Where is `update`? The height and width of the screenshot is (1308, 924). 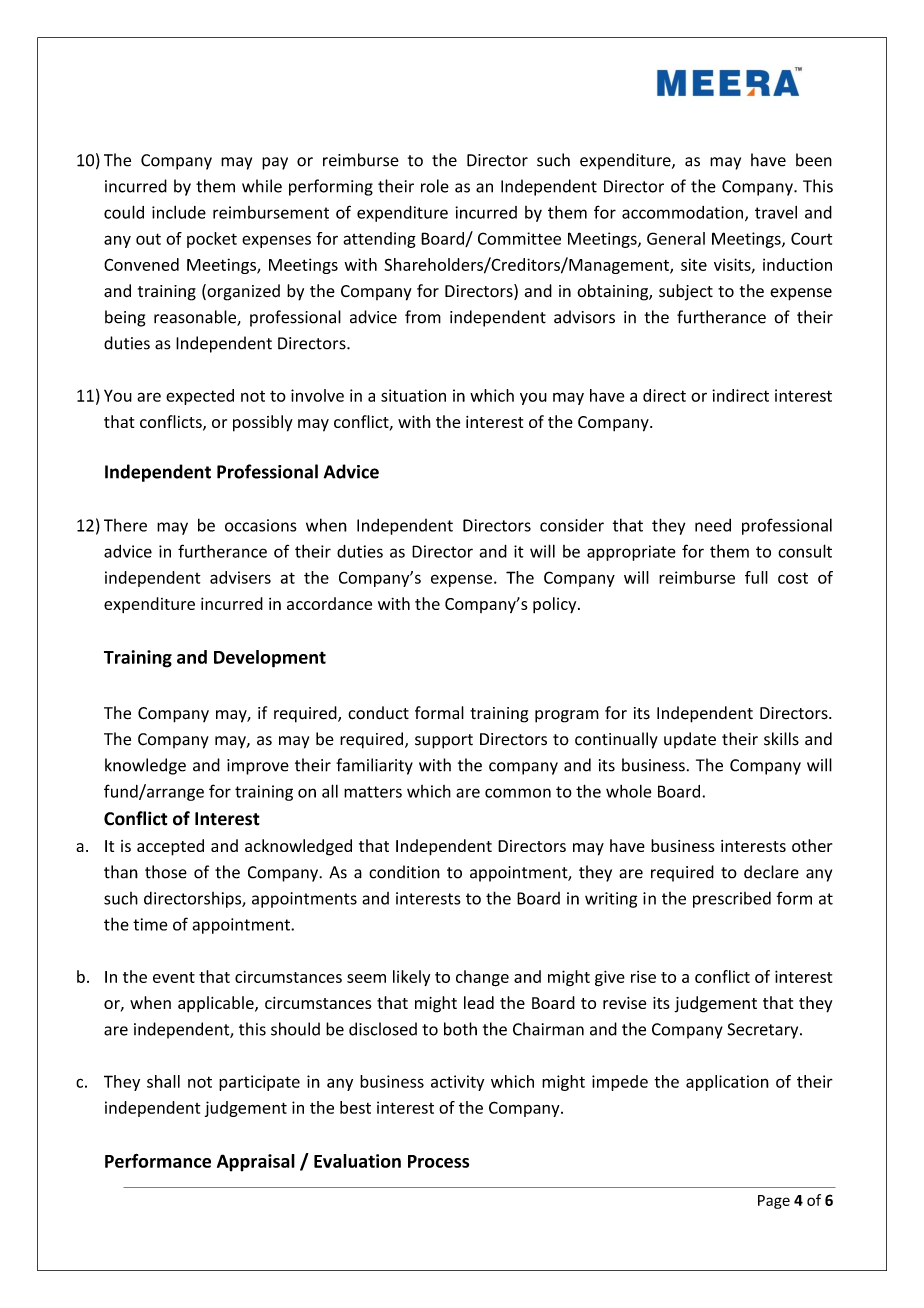
update is located at coordinates (690, 740).
